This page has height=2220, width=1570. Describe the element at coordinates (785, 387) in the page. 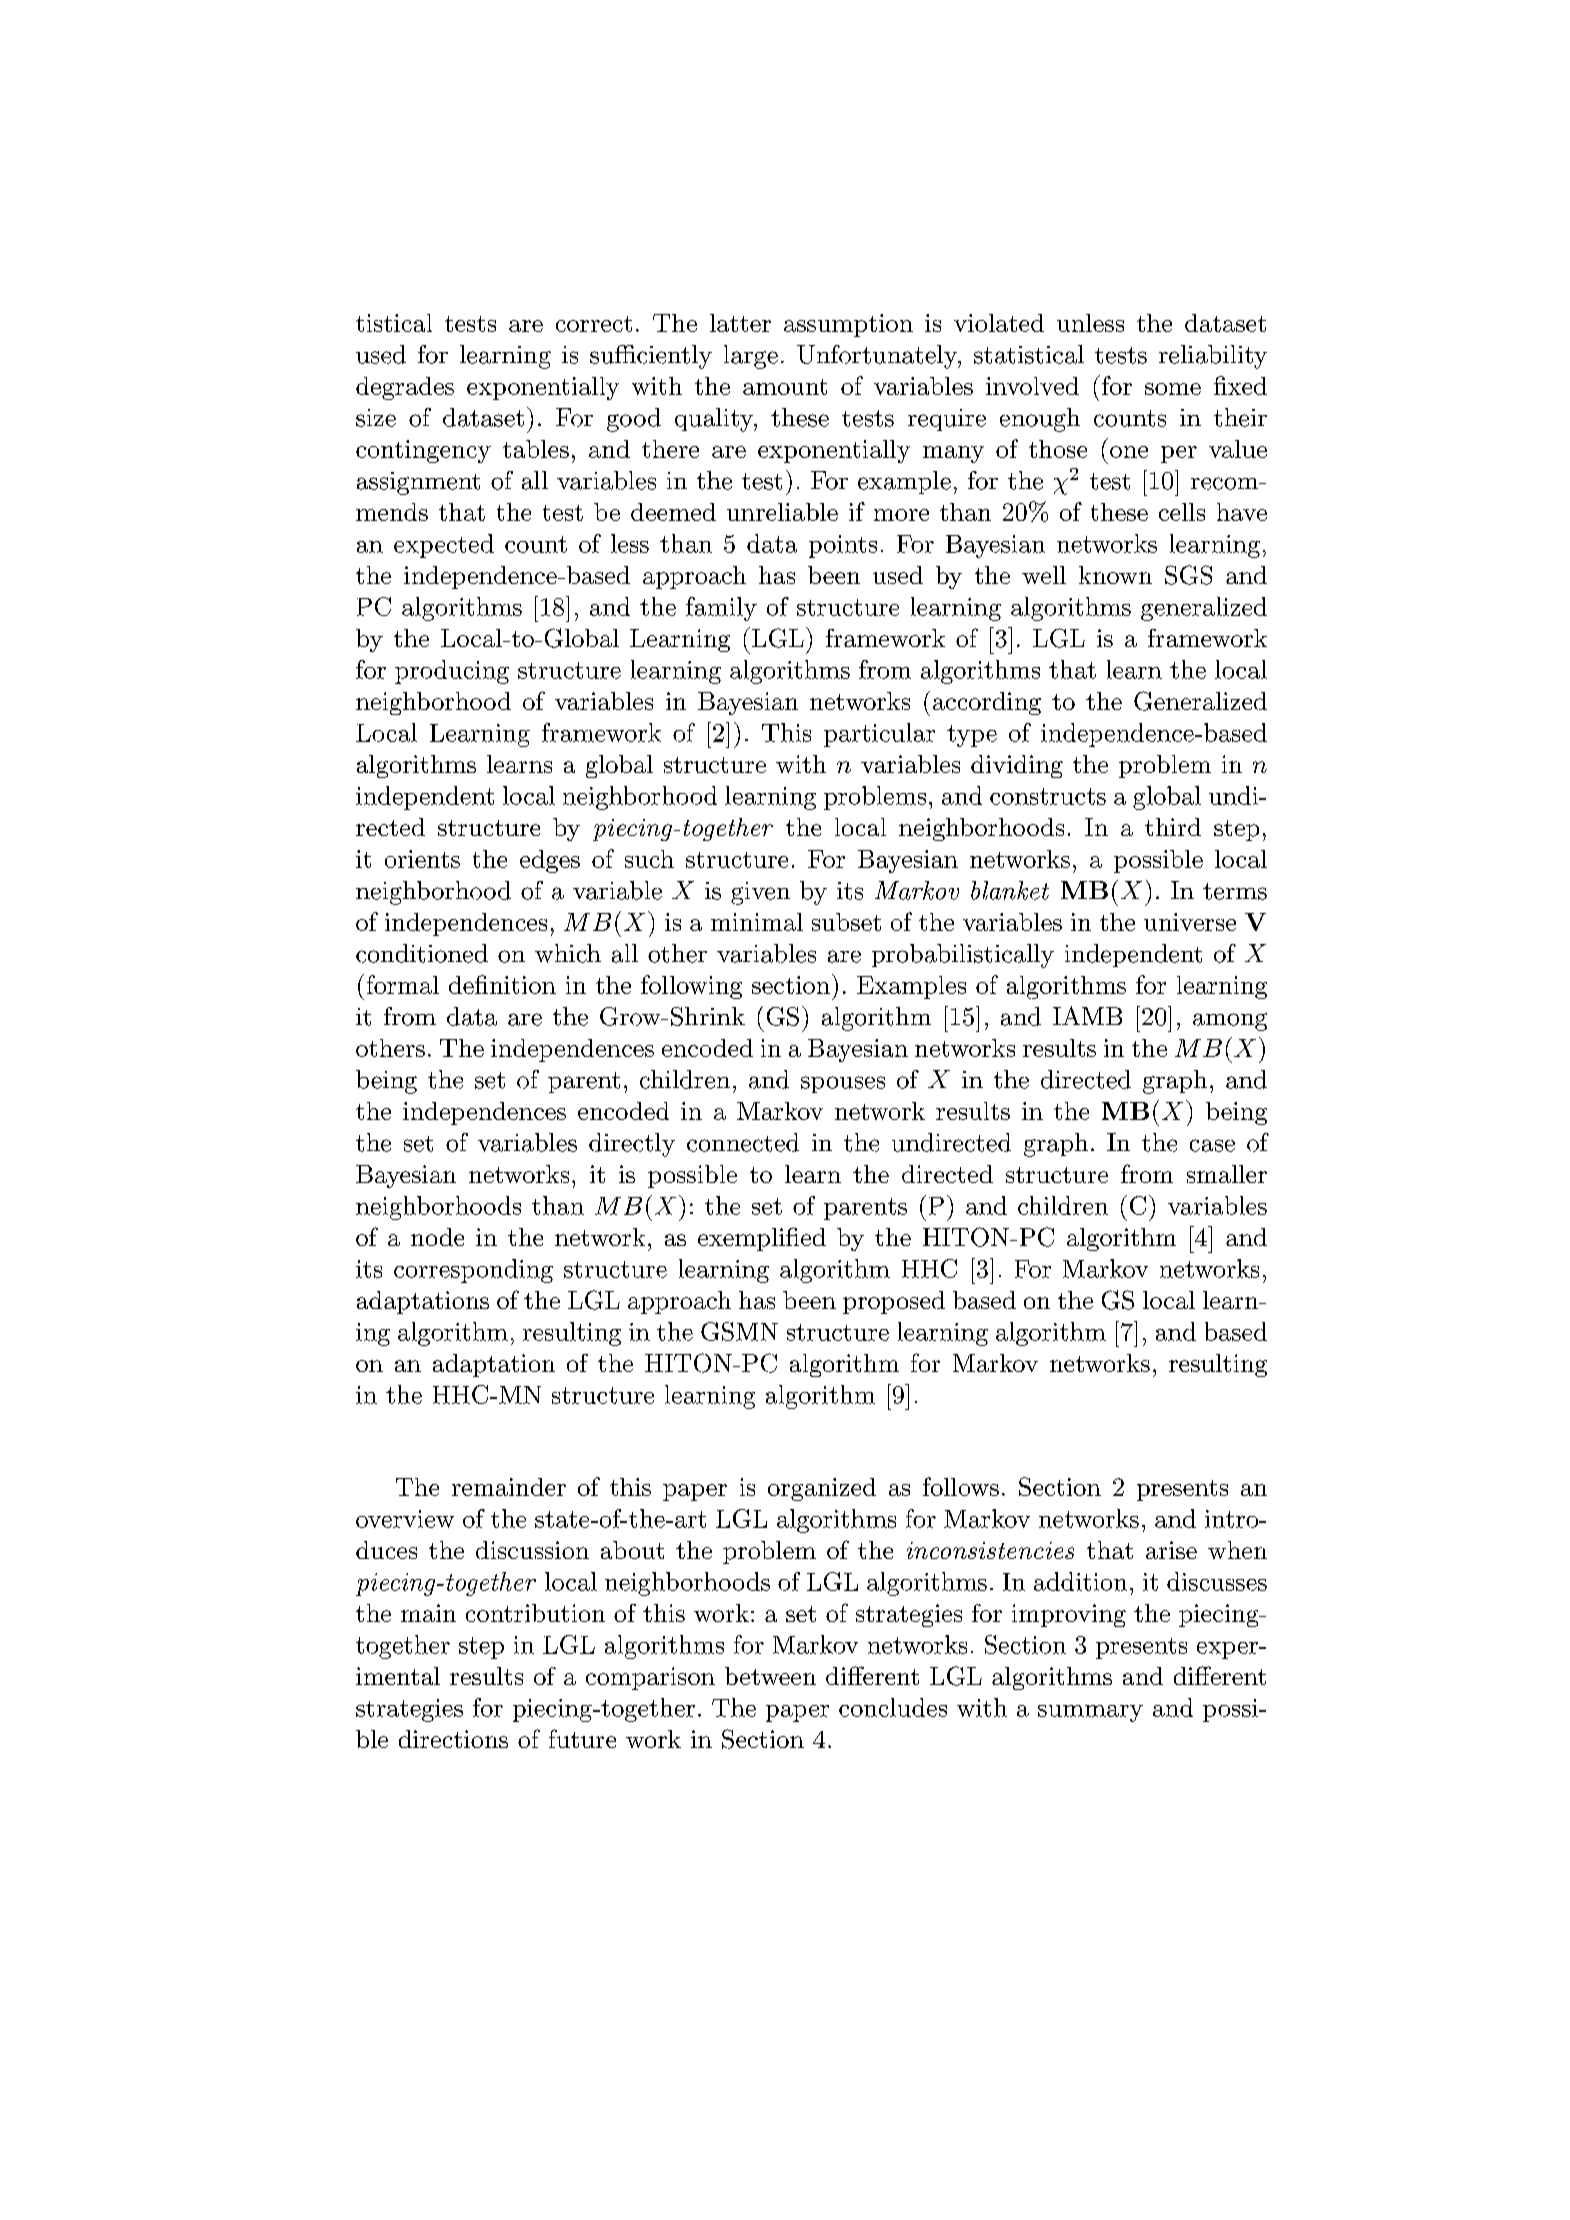

I see `amount` at that location.
